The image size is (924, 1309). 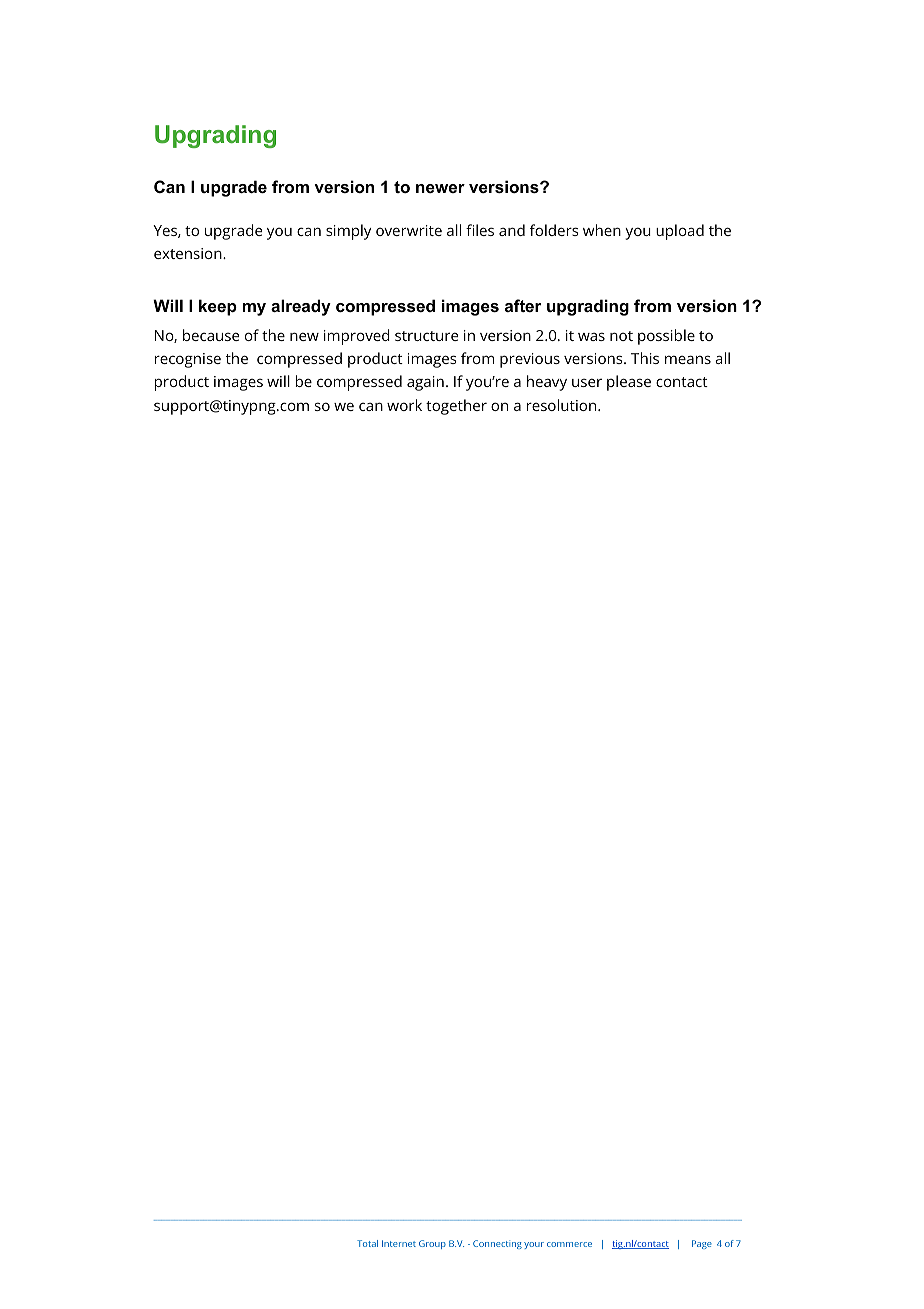 I want to click on extension, so click(x=189, y=253).
